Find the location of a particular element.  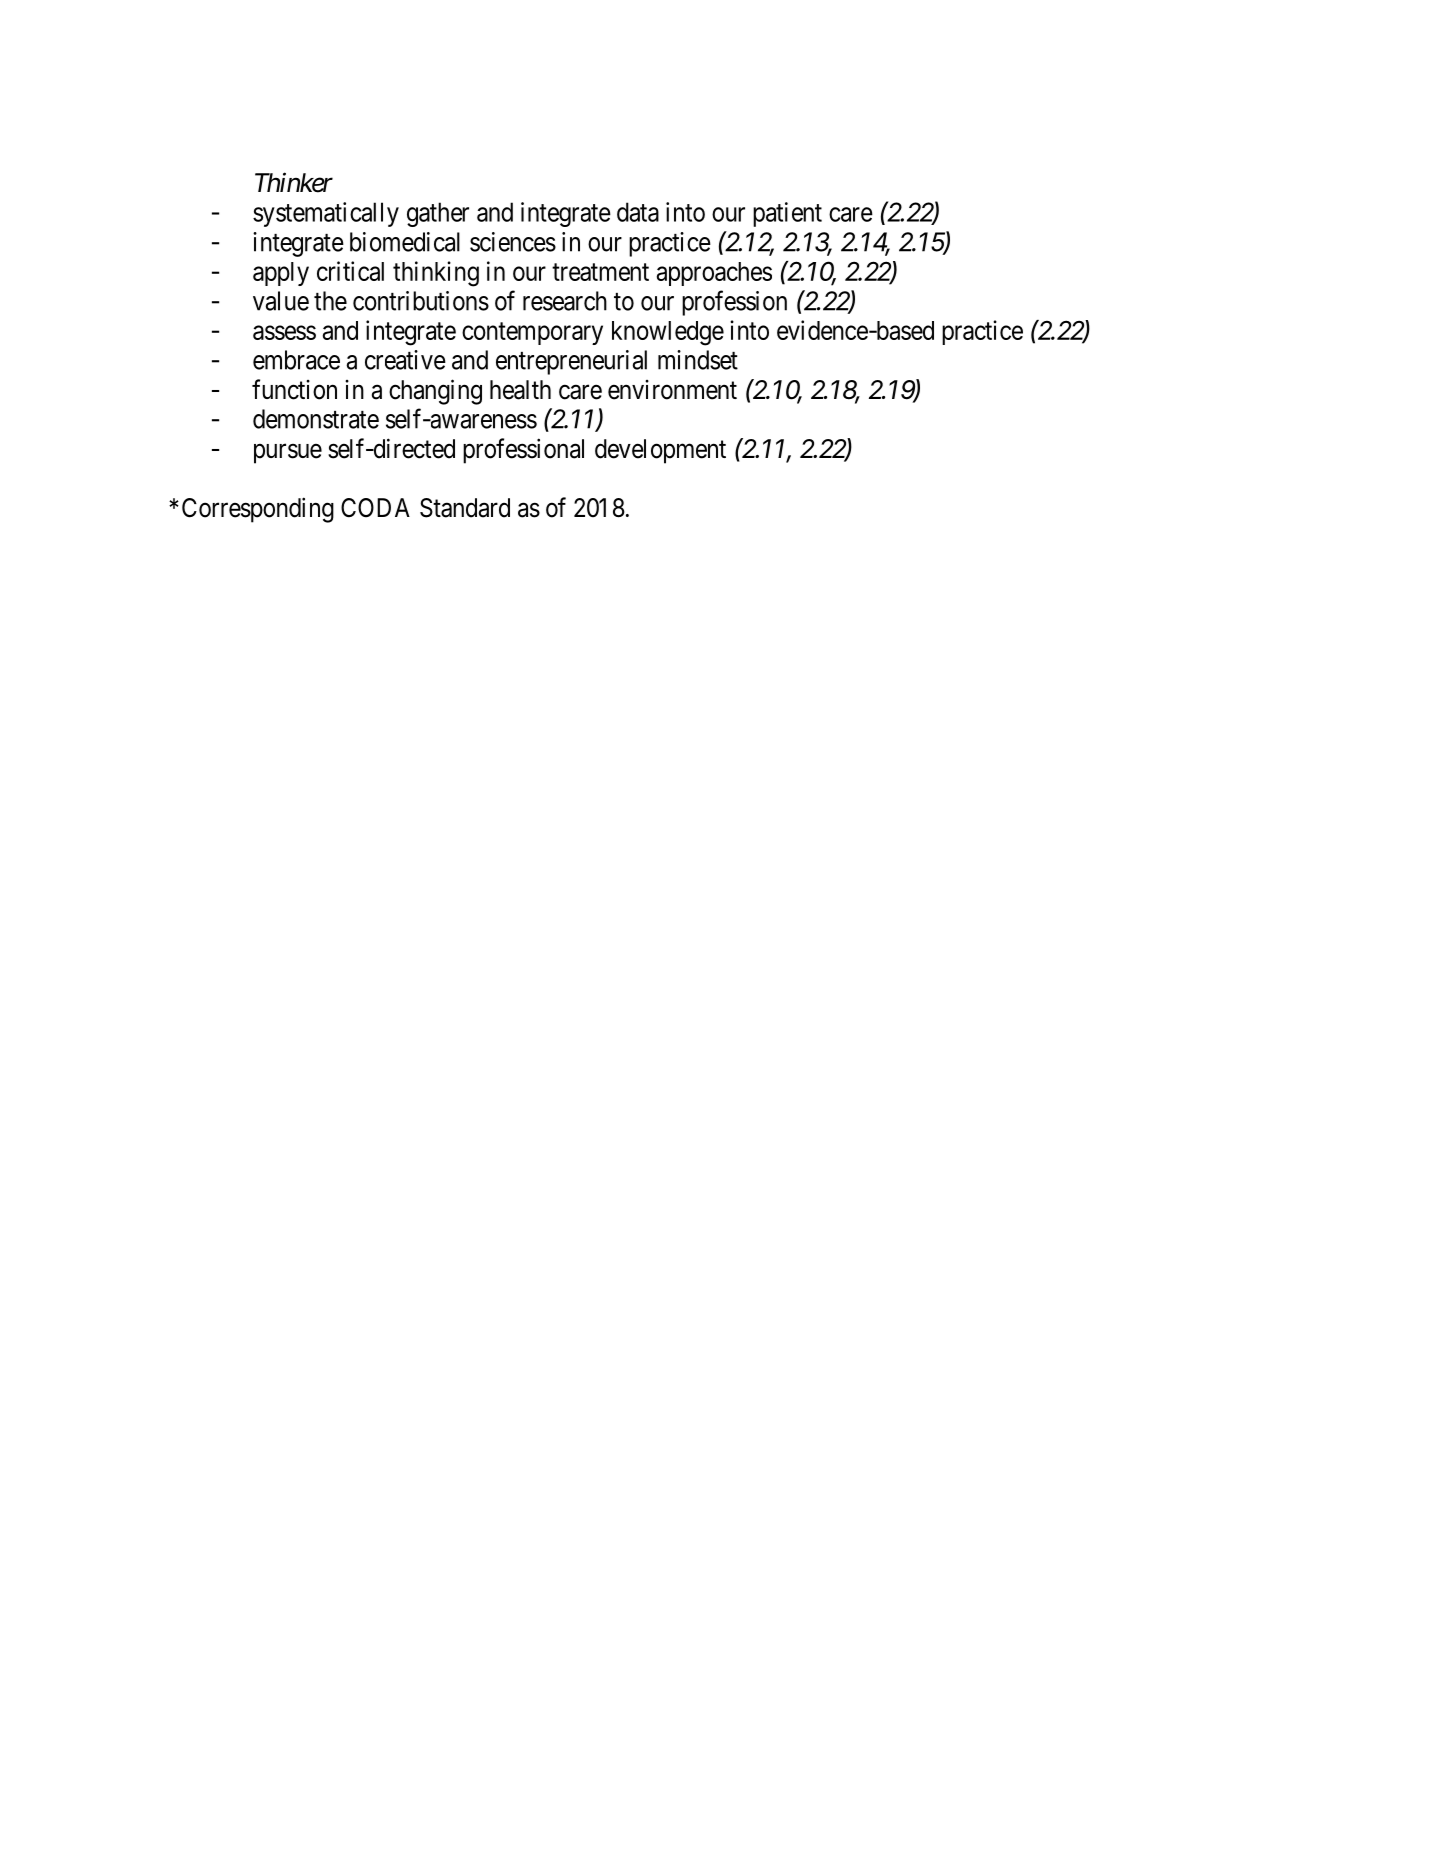

embrace is located at coordinates (296, 360).
